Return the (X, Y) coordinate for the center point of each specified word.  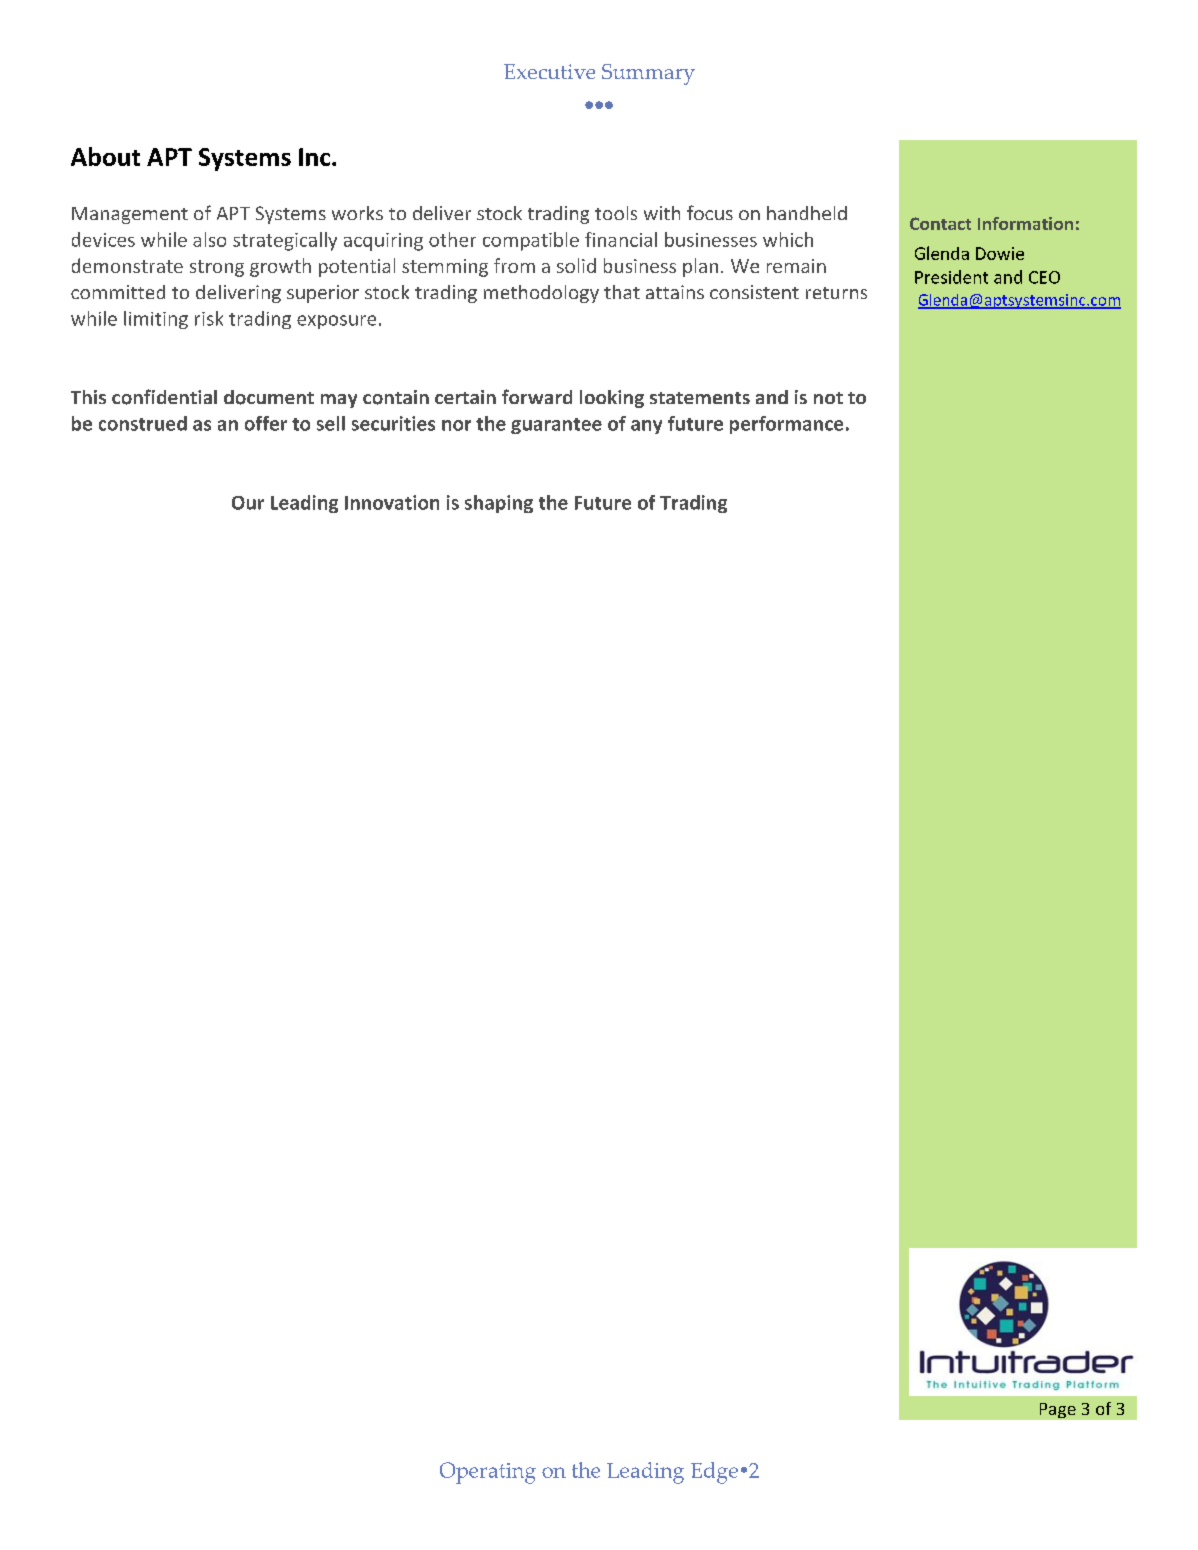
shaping (499, 504)
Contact (940, 223)
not (828, 398)
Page (1058, 1410)
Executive (549, 71)
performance (786, 425)
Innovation (392, 502)
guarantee (556, 426)
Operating (488, 1473)
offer (266, 423)
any (646, 427)
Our (248, 503)
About (105, 156)
